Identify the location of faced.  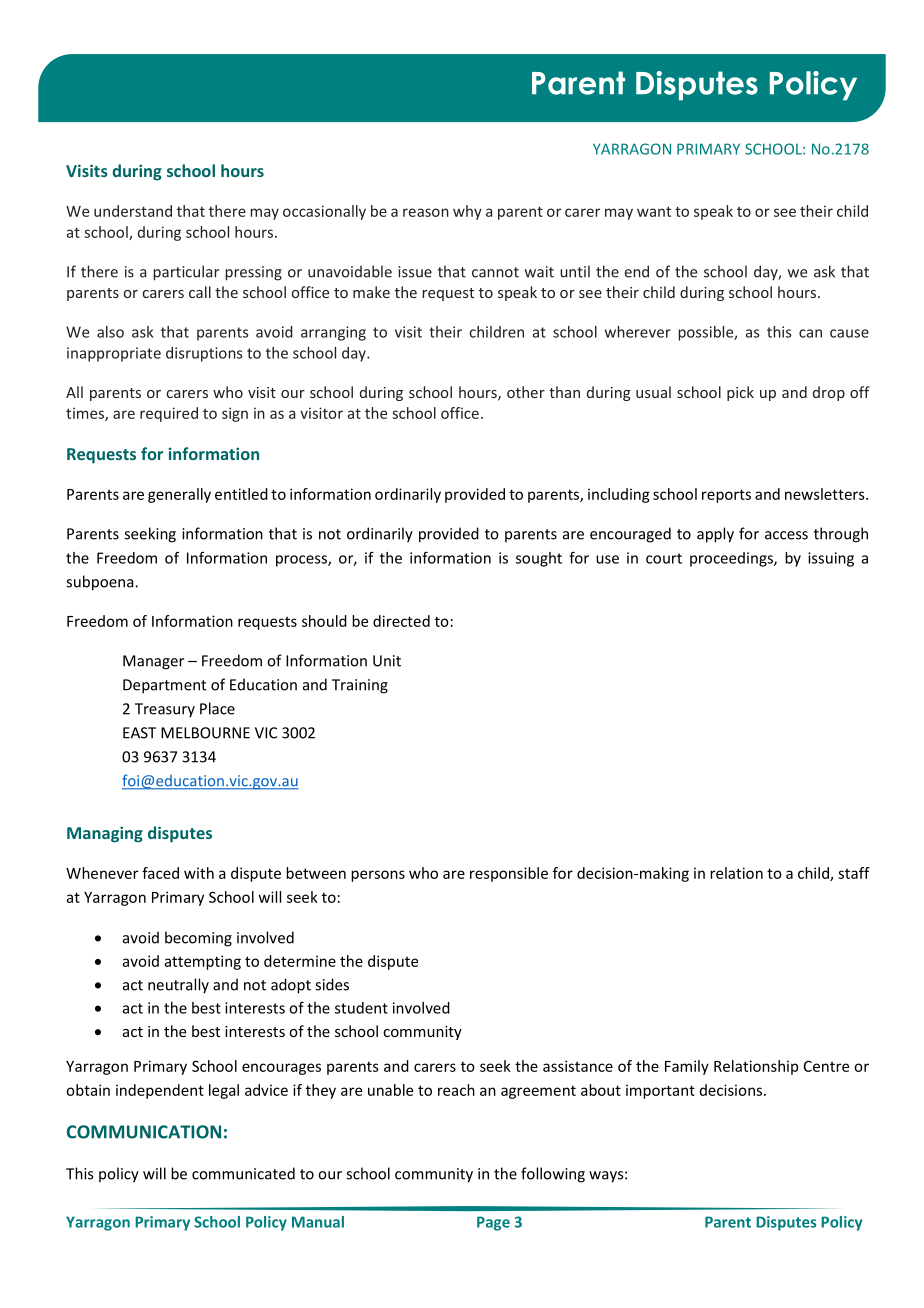
(160, 873).
